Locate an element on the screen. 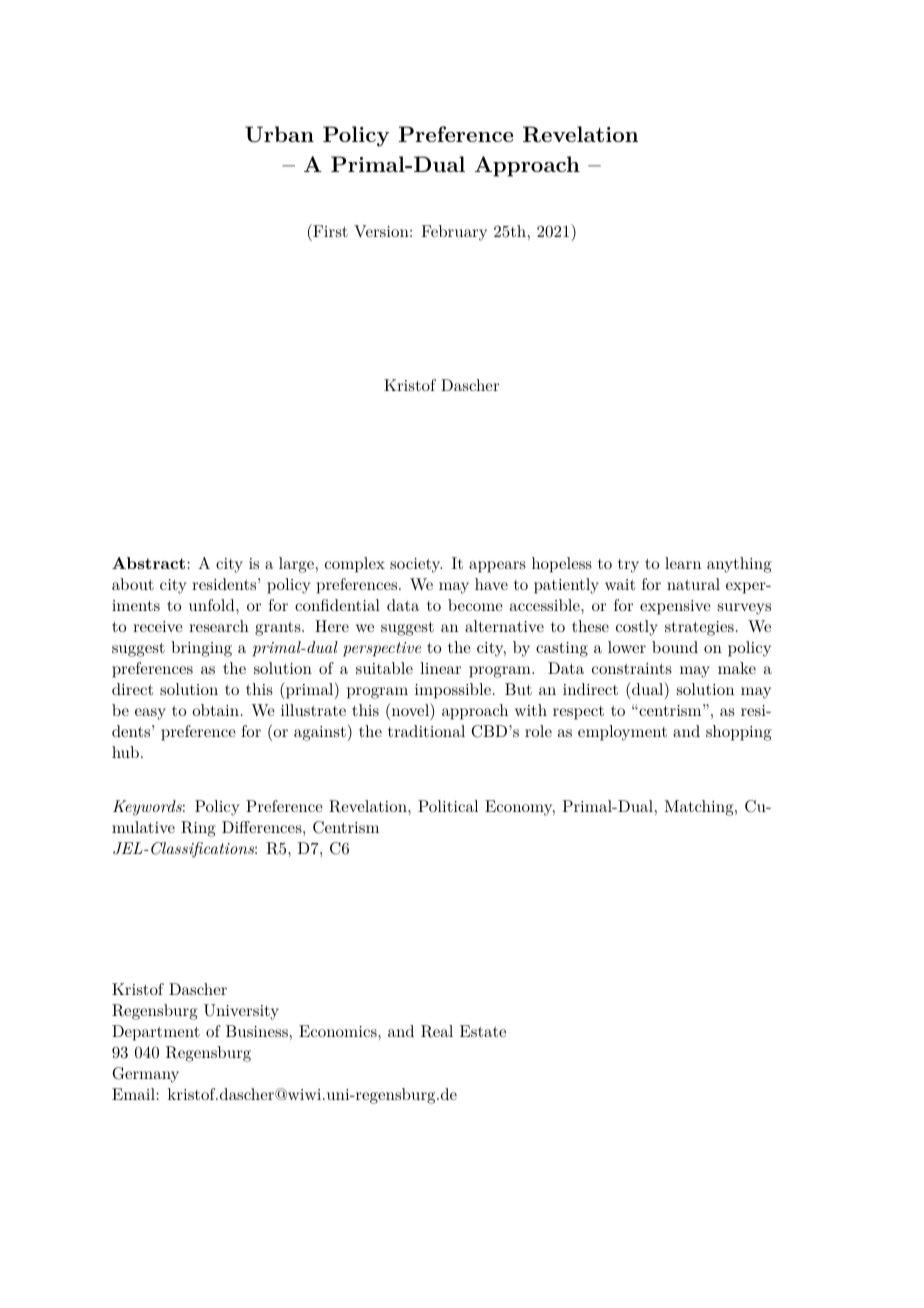 The height and width of the screenshot is (1308, 924). expensive is located at coordinates (675, 607).
